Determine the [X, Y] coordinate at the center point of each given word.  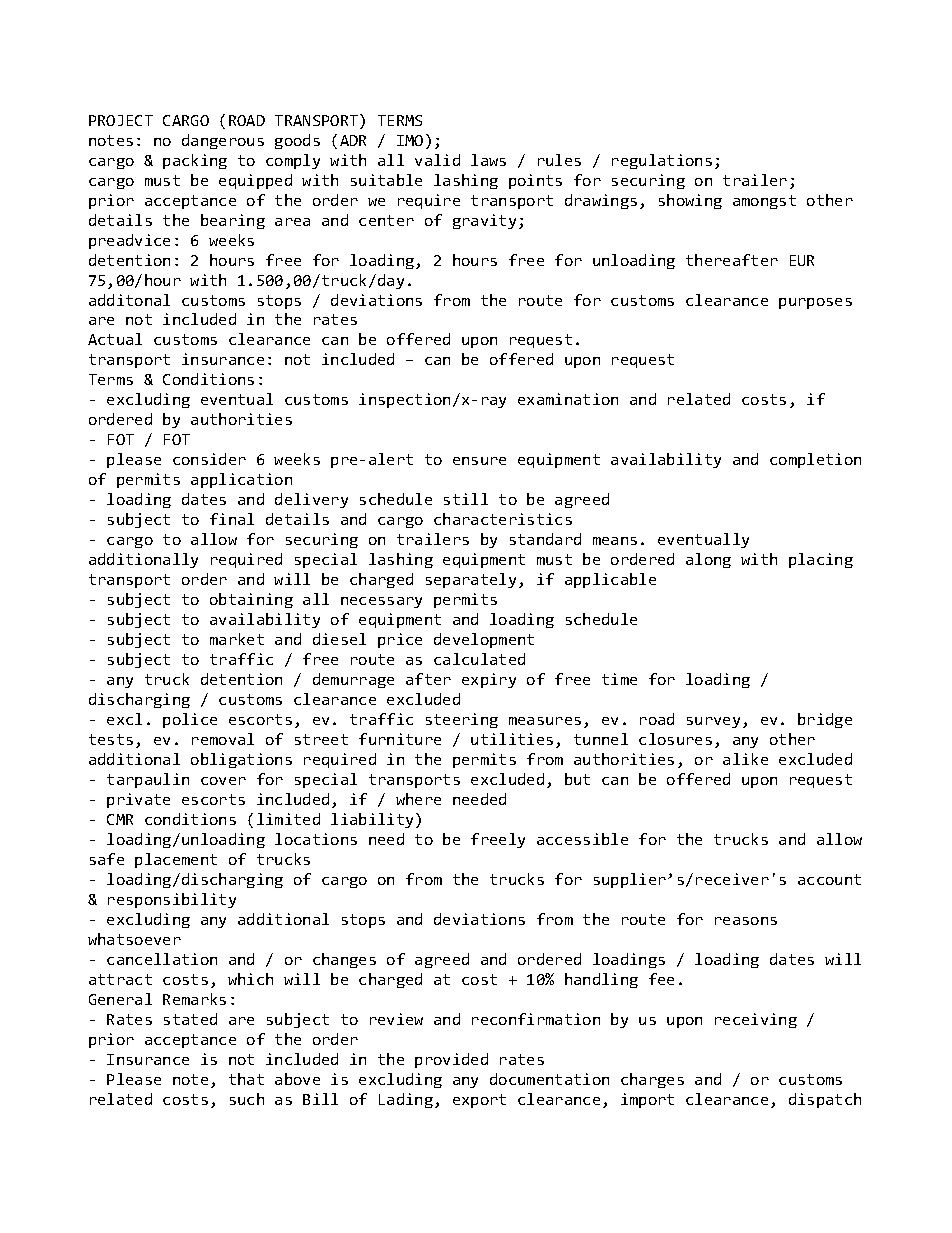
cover [223, 781]
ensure [479, 461]
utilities [512, 739]
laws [488, 160]
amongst [764, 202]
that [246, 1079]
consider [209, 459]
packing [195, 161]
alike [745, 759]
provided [451, 1060]
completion [815, 460]
